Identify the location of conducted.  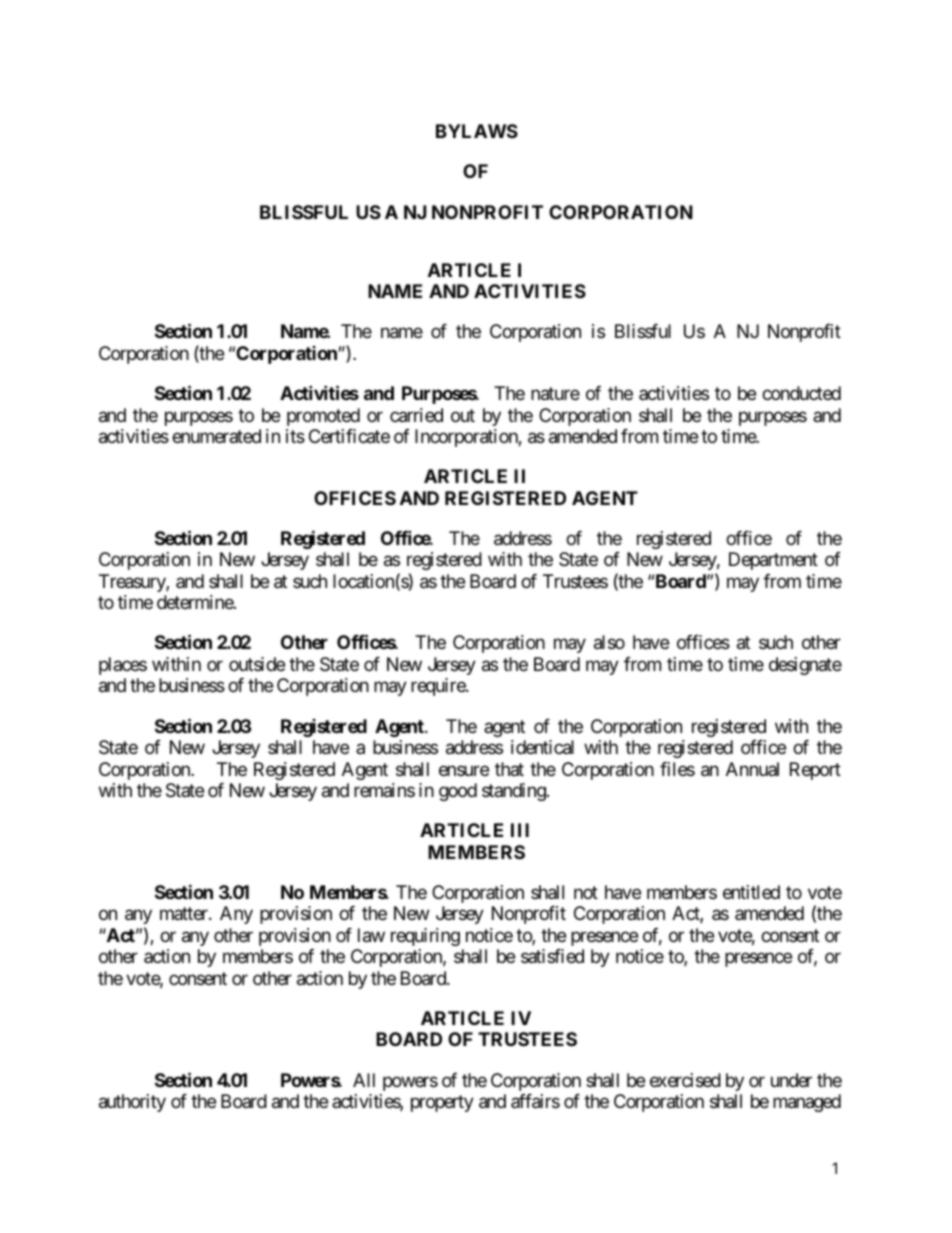
(801, 393).
